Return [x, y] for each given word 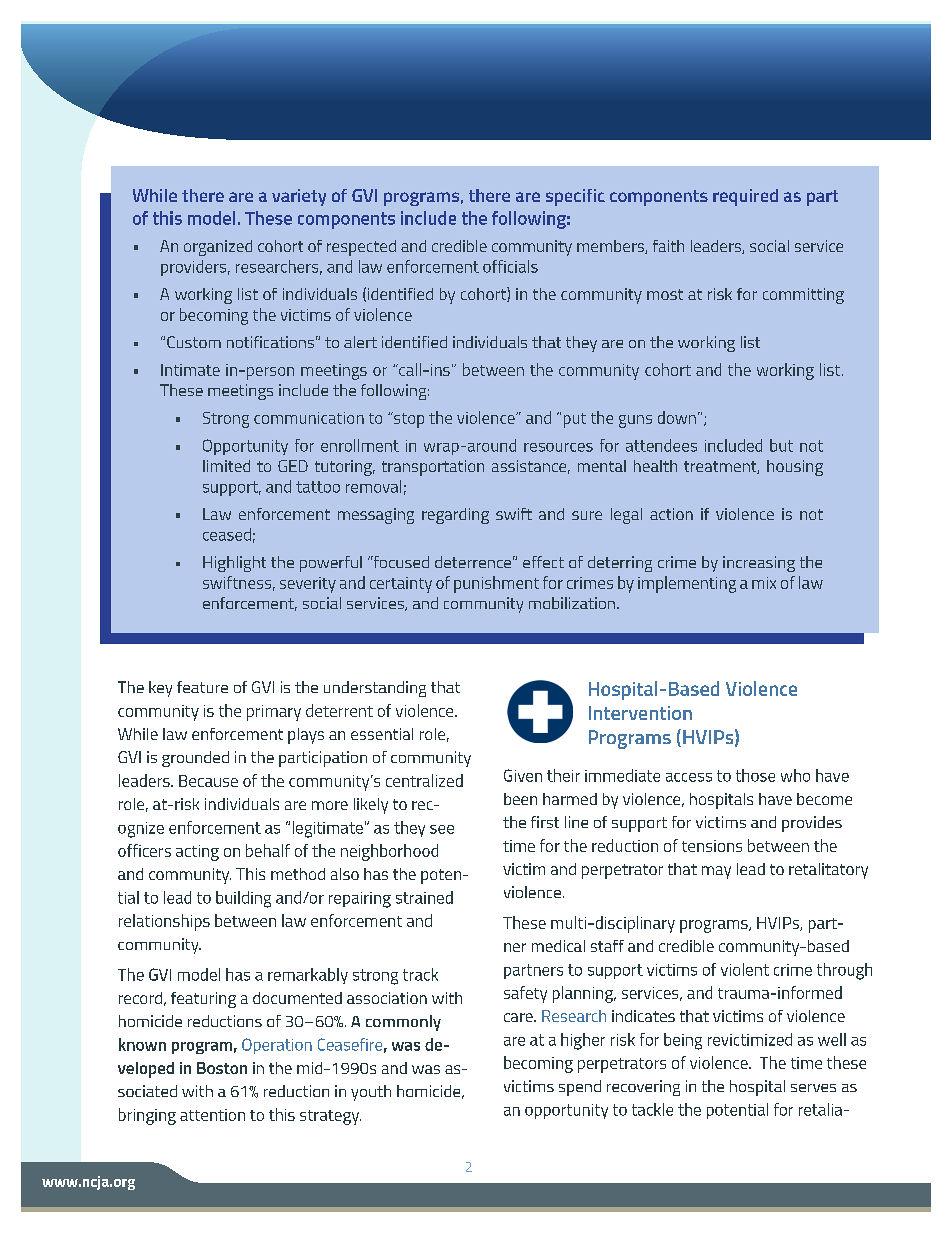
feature [202, 687]
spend [580, 1088]
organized [218, 248]
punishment [496, 584]
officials [510, 266]
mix [764, 583]
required [745, 197]
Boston [222, 1068]
